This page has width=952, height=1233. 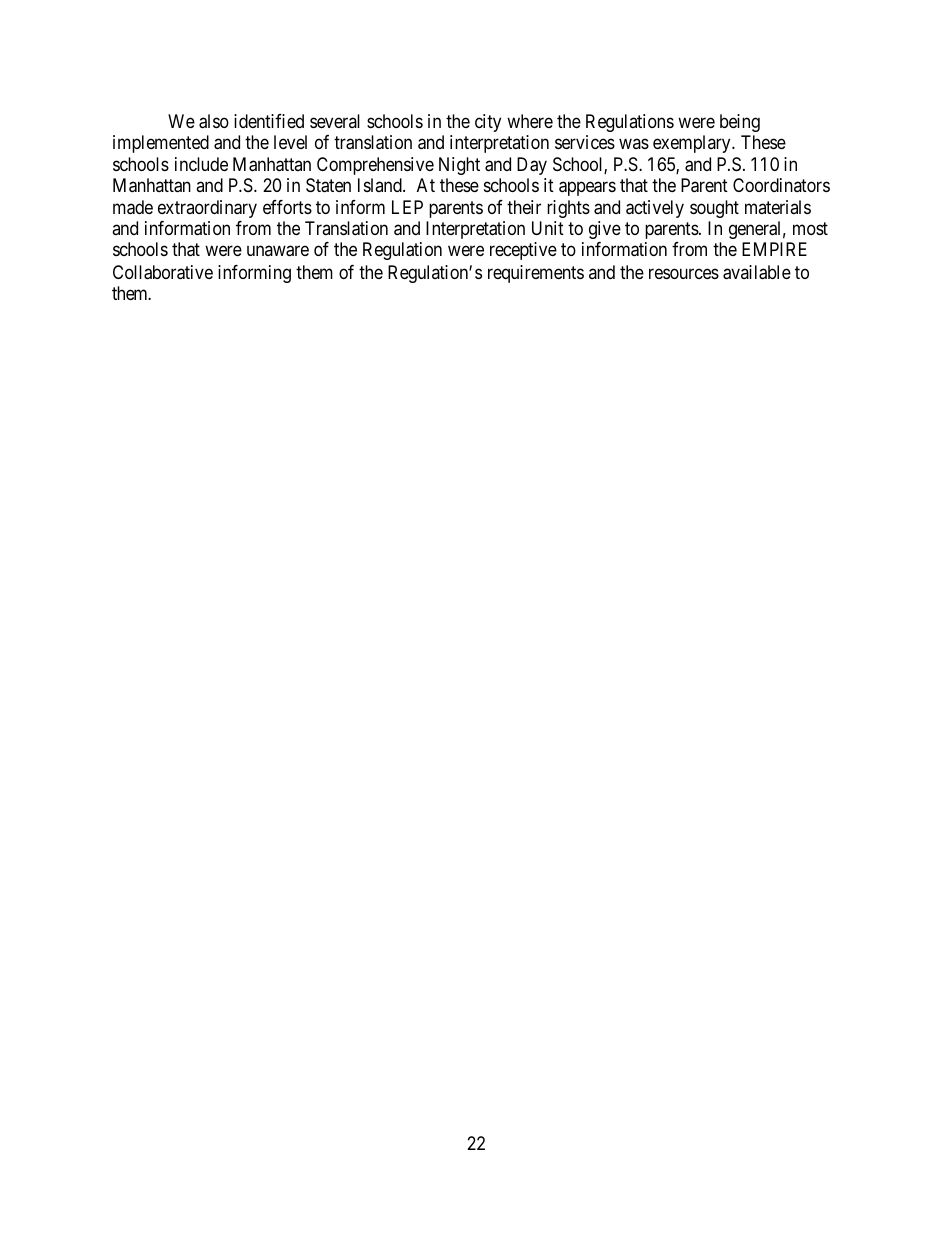 What do you see at coordinates (774, 249) in the page?
I see `EMPIRE` at bounding box center [774, 249].
